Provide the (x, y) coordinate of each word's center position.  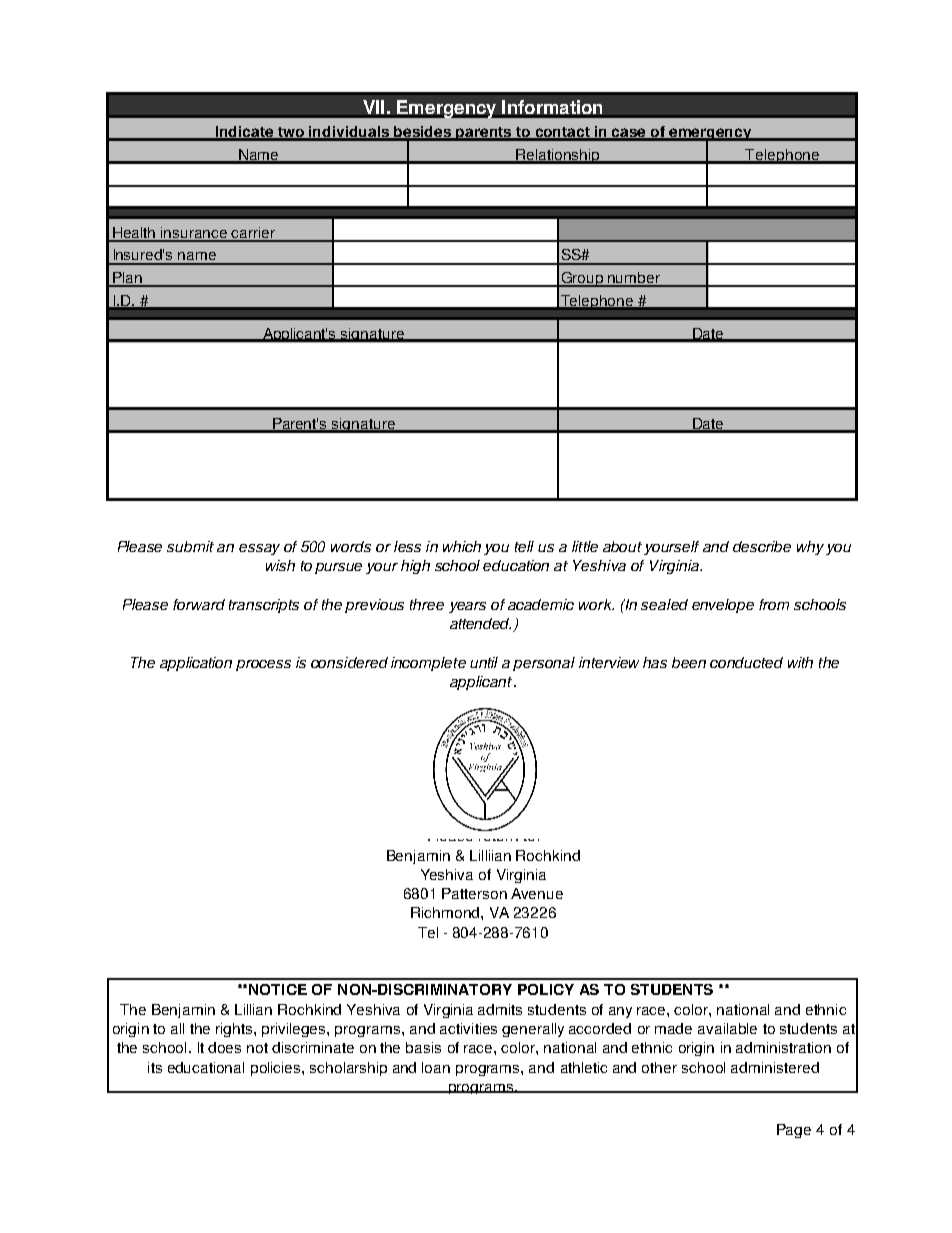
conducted (746, 662)
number (634, 279)
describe (762, 546)
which (462, 546)
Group (582, 279)
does (224, 1047)
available (727, 1028)
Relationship (558, 156)
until (484, 662)
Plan (127, 279)
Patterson (474, 893)
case (630, 134)
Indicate (245, 133)
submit (190, 546)
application (196, 664)
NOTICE (278, 989)
